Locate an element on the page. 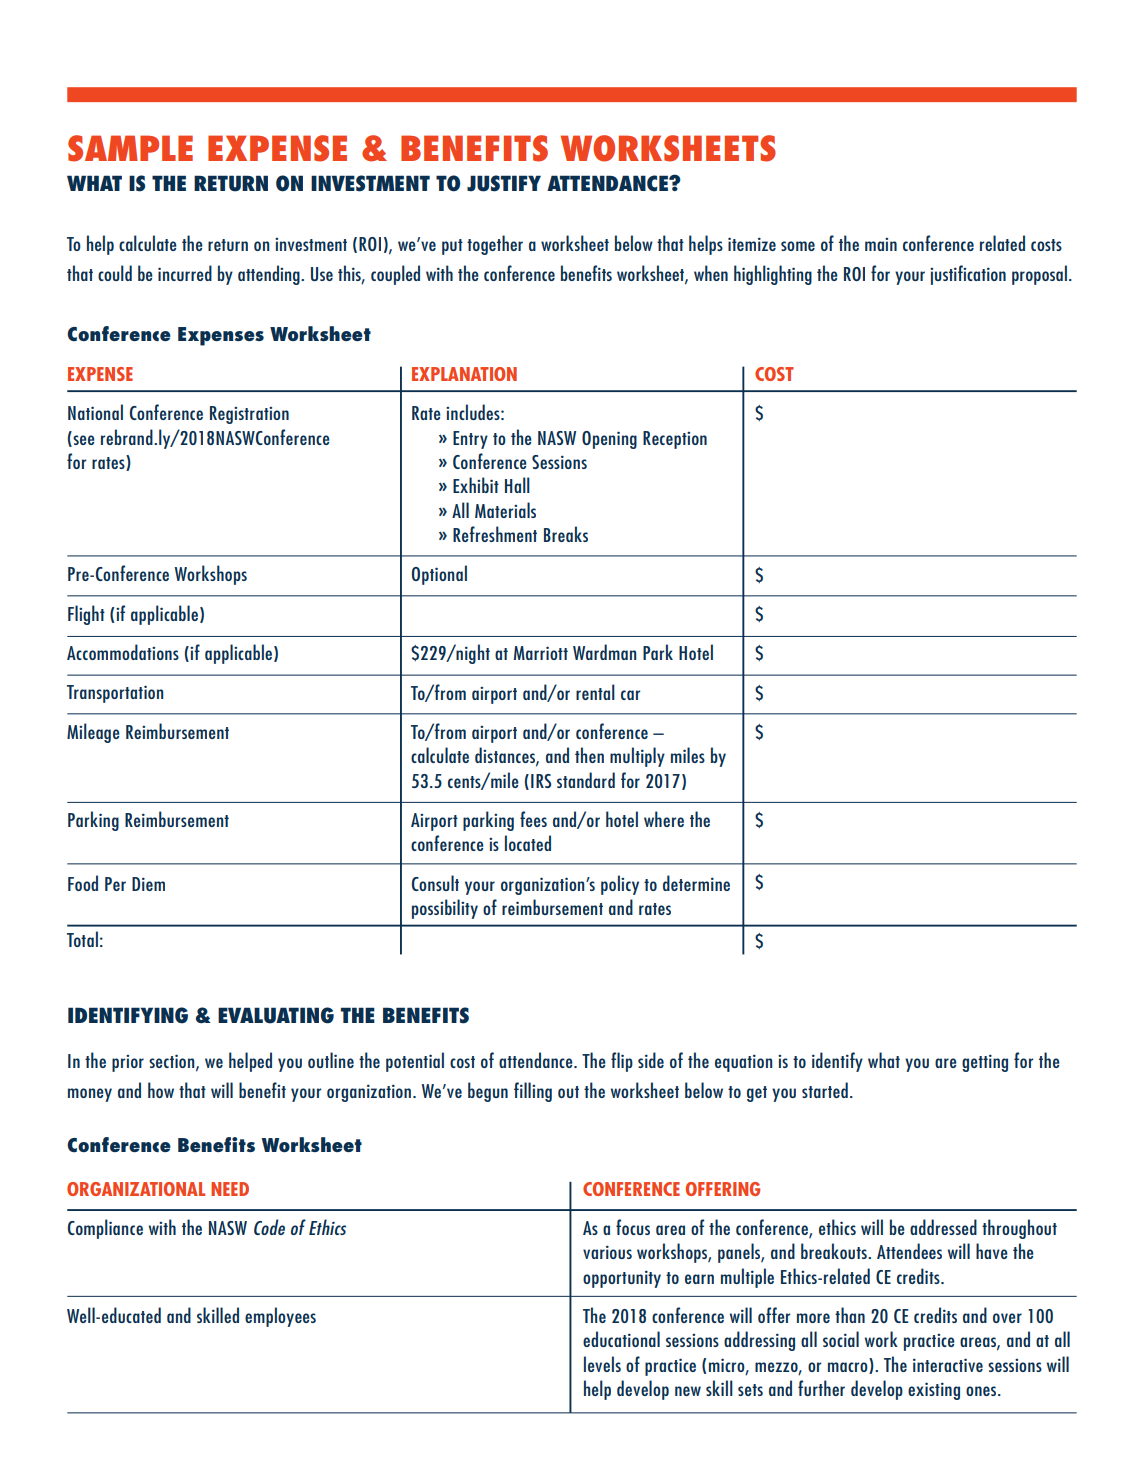 This image has width=1144, height=1480. employees is located at coordinates (280, 1317).
